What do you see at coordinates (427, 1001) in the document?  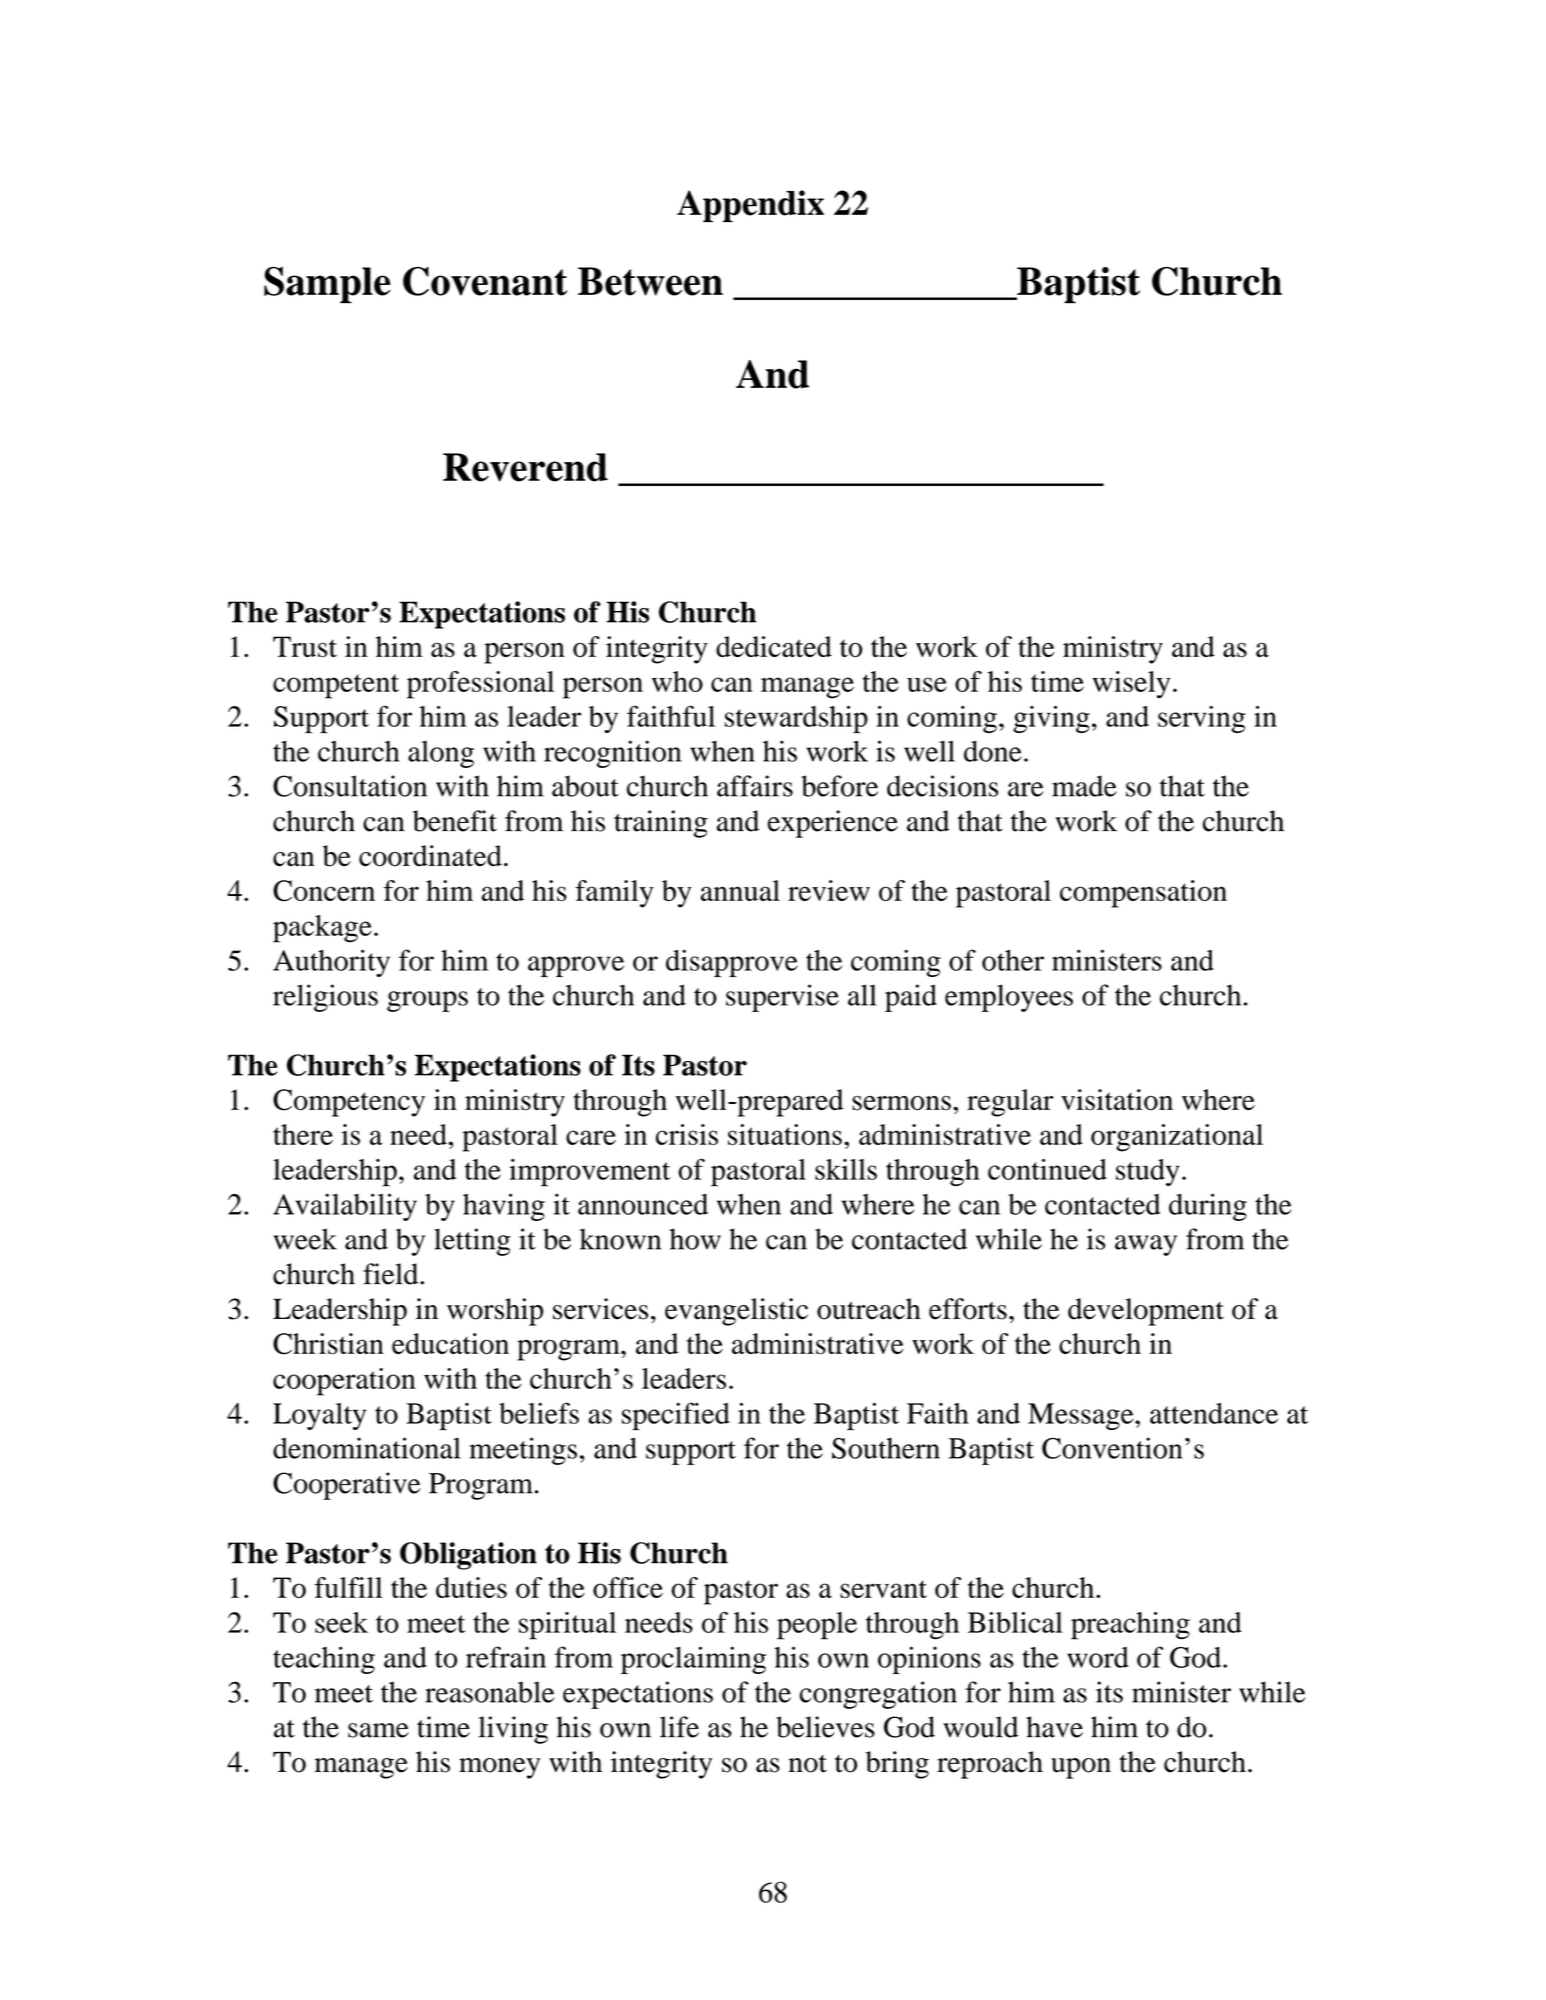 I see `groups` at bounding box center [427, 1001].
